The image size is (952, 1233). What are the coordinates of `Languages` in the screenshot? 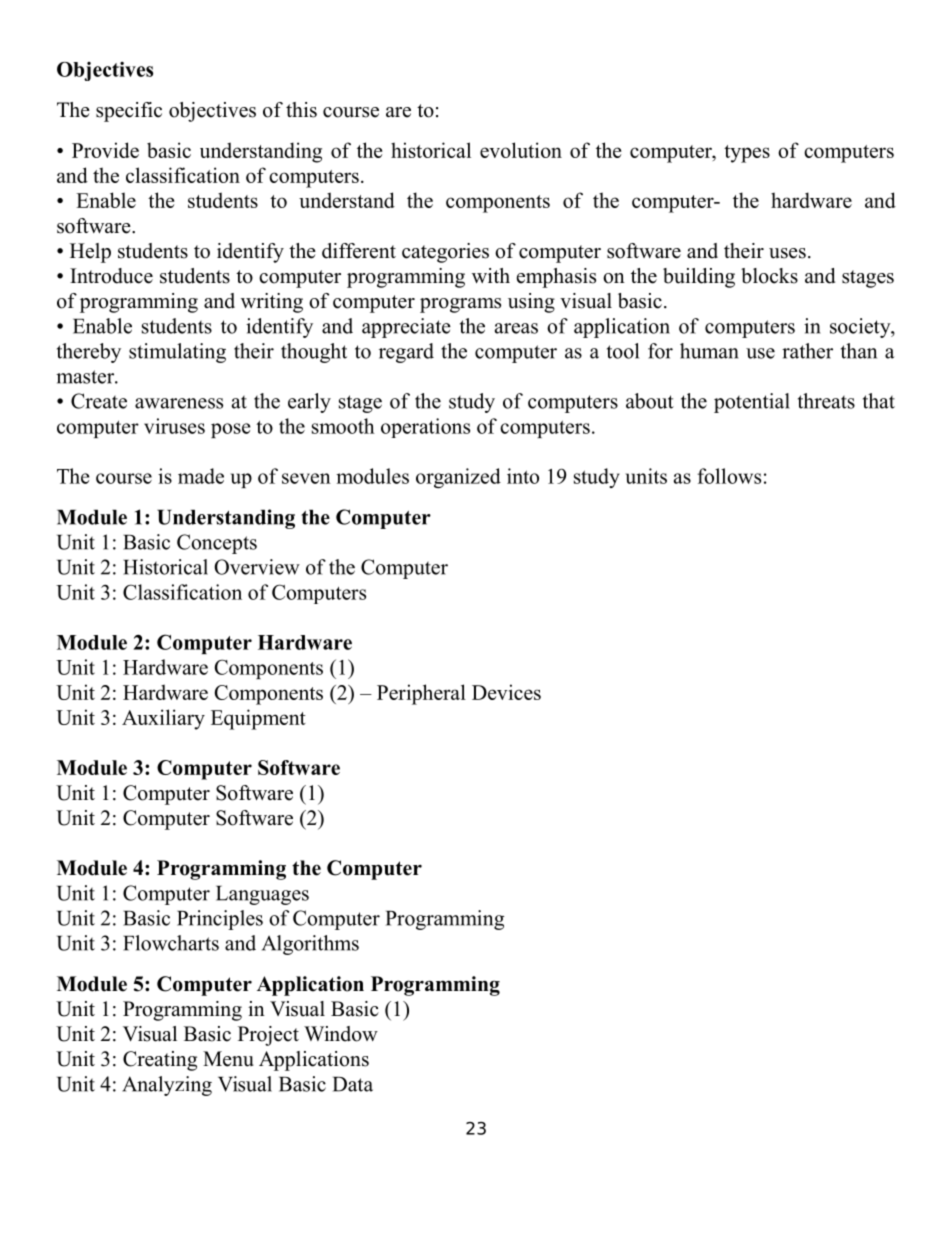 It's located at (262, 895).
